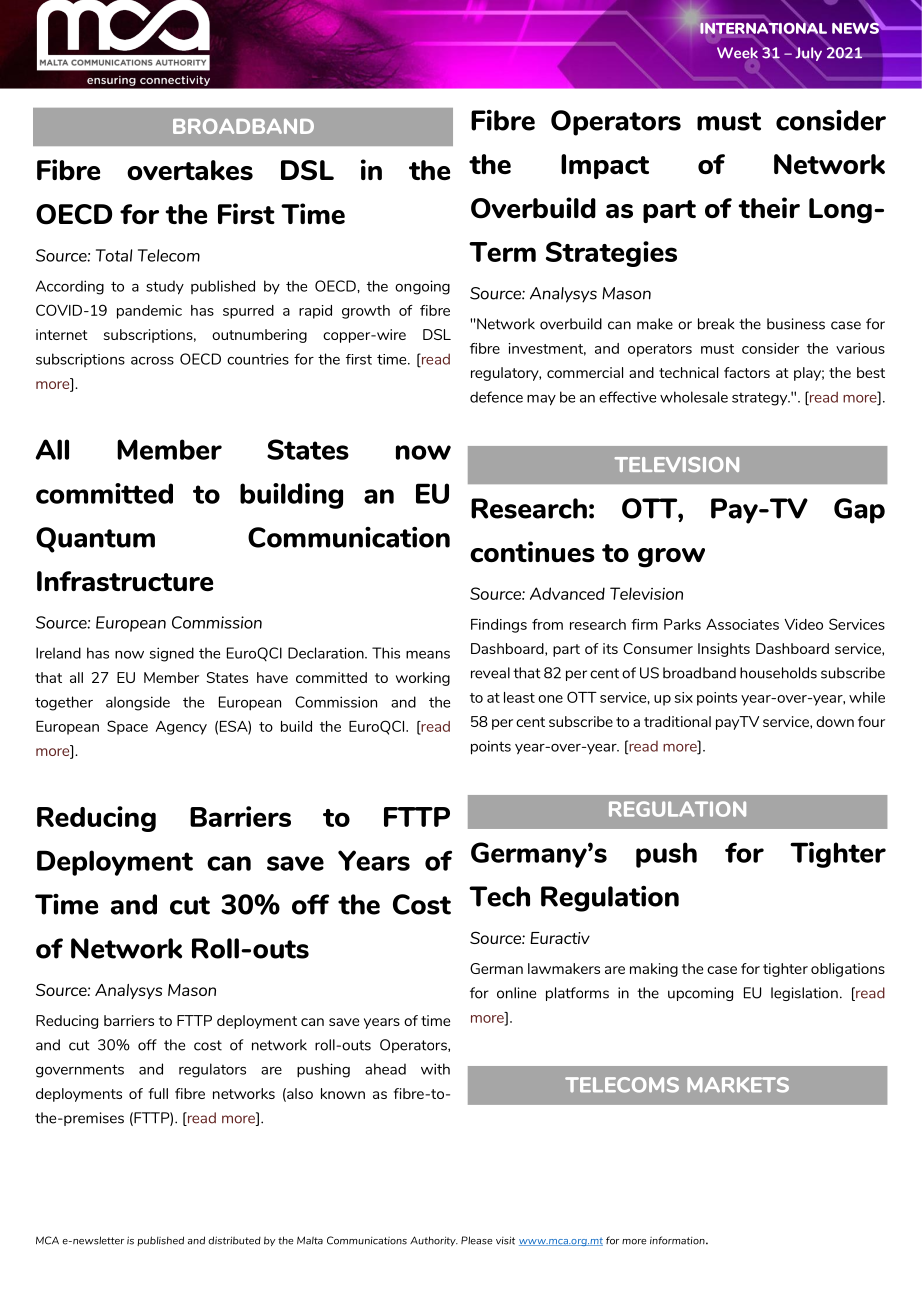 The height and width of the document is (1308, 924). What do you see at coordinates (808, 54) in the document?
I see `July` at bounding box center [808, 54].
